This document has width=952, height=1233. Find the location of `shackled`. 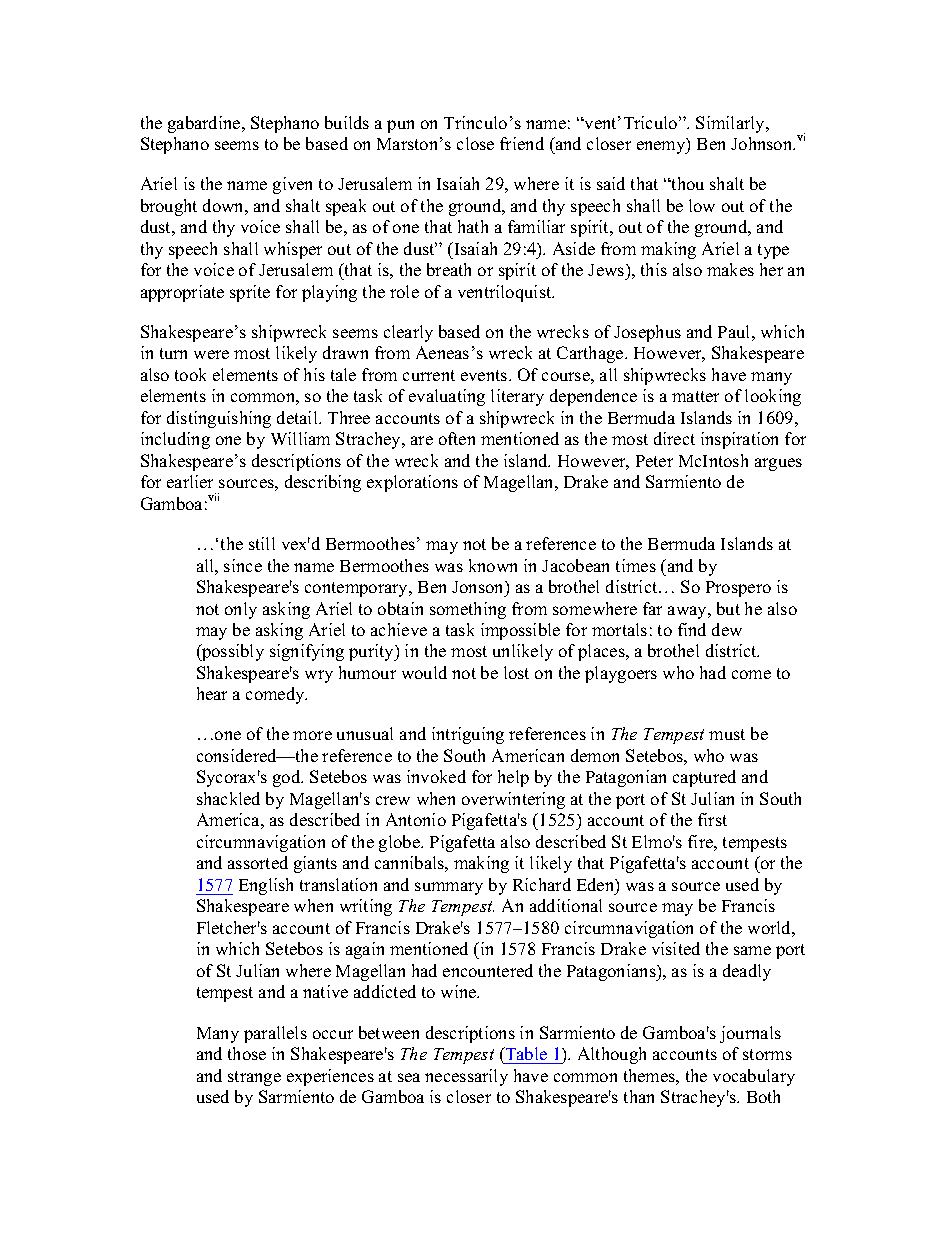

shackled is located at coordinates (228, 798).
